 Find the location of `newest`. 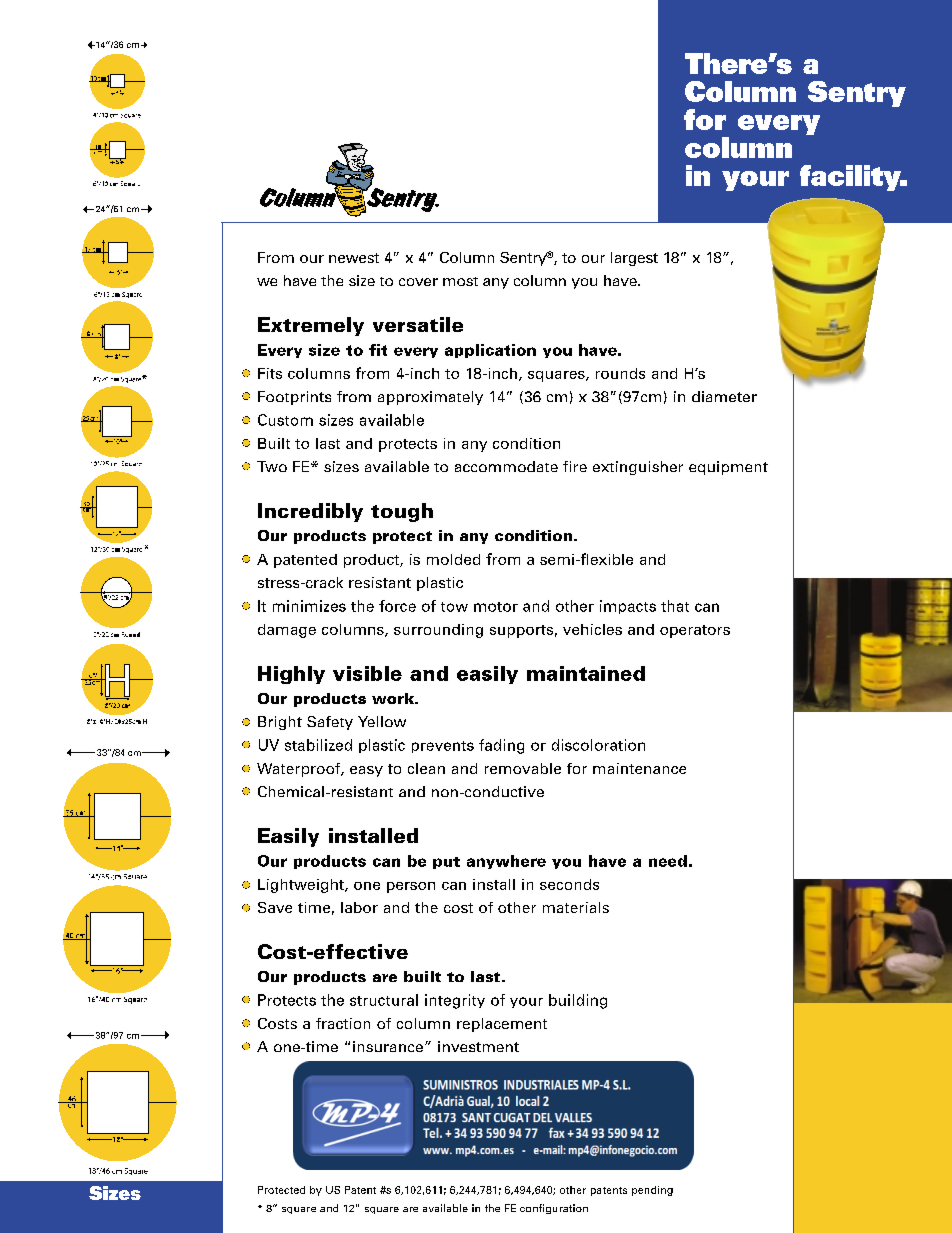

newest is located at coordinates (354, 258).
